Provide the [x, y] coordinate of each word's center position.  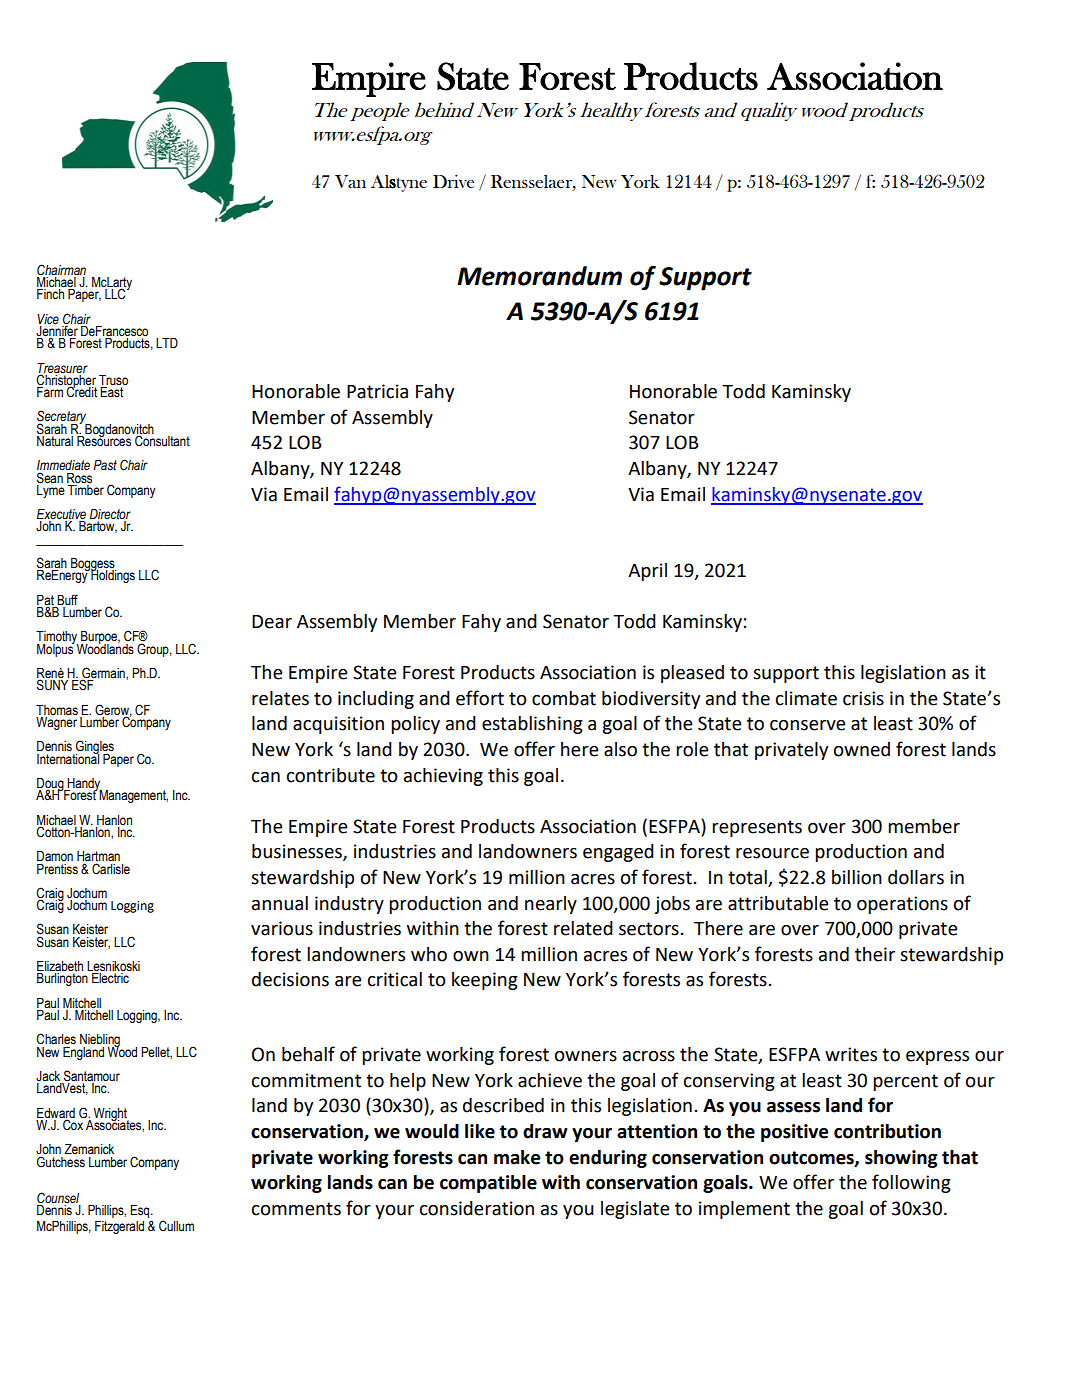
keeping [485, 981]
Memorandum [539, 276]
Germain [103, 674]
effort [480, 698]
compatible [488, 1184]
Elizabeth [60, 967]
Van [350, 181]
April [647, 572]
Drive [453, 181]
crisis [863, 698]
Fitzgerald [119, 1227]
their [875, 954]
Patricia [377, 391]
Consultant [161, 440]
